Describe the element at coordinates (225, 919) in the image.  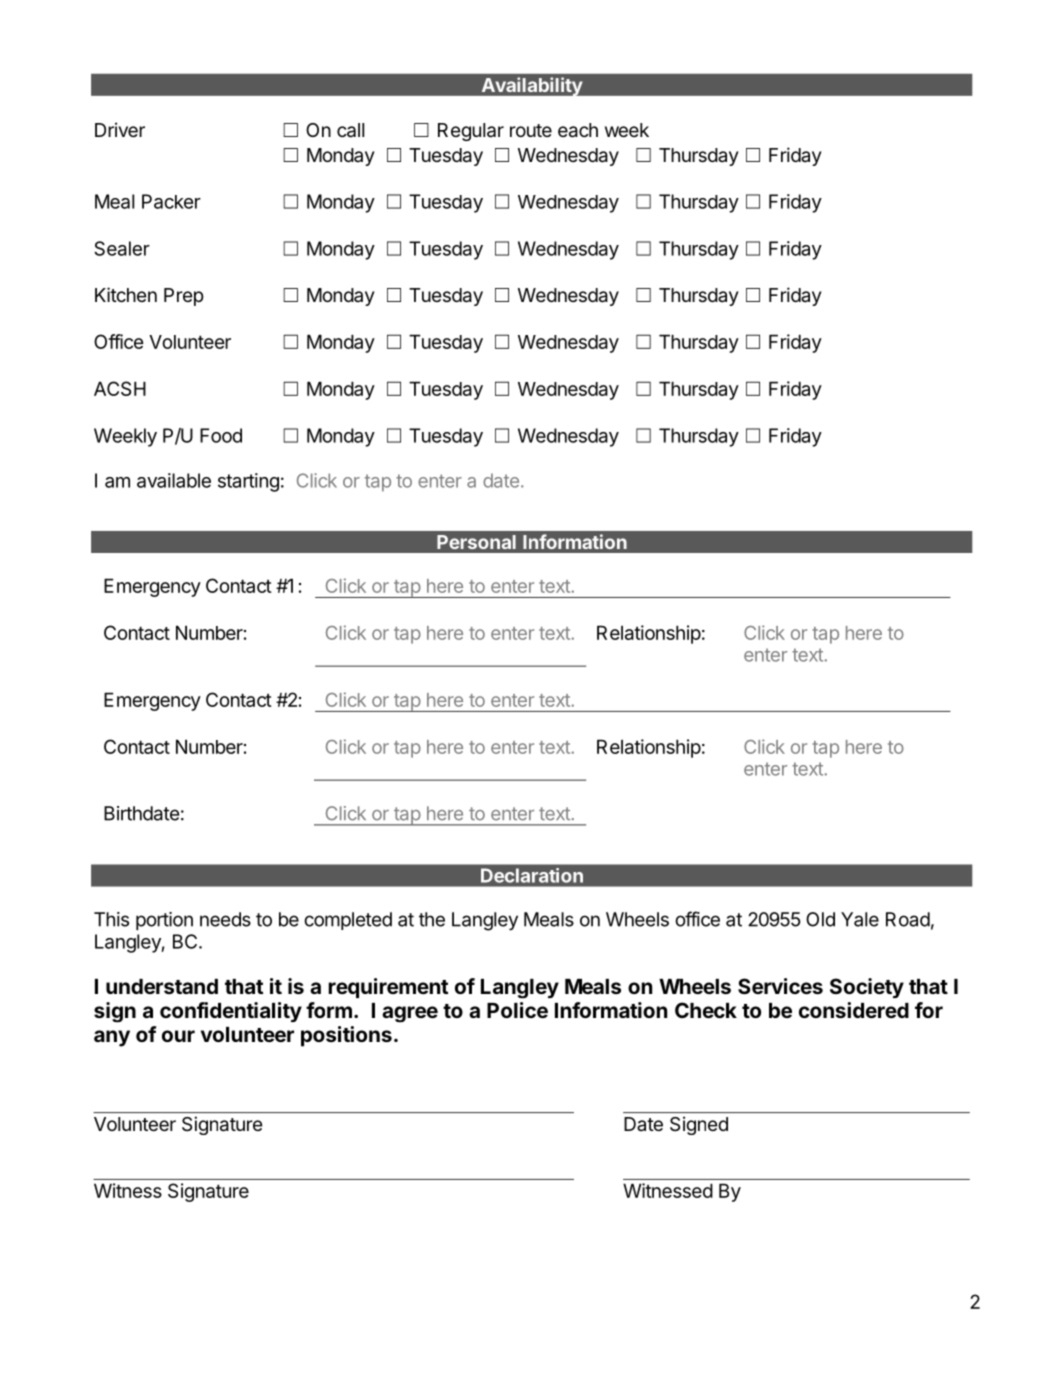
I see `needs` at that location.
